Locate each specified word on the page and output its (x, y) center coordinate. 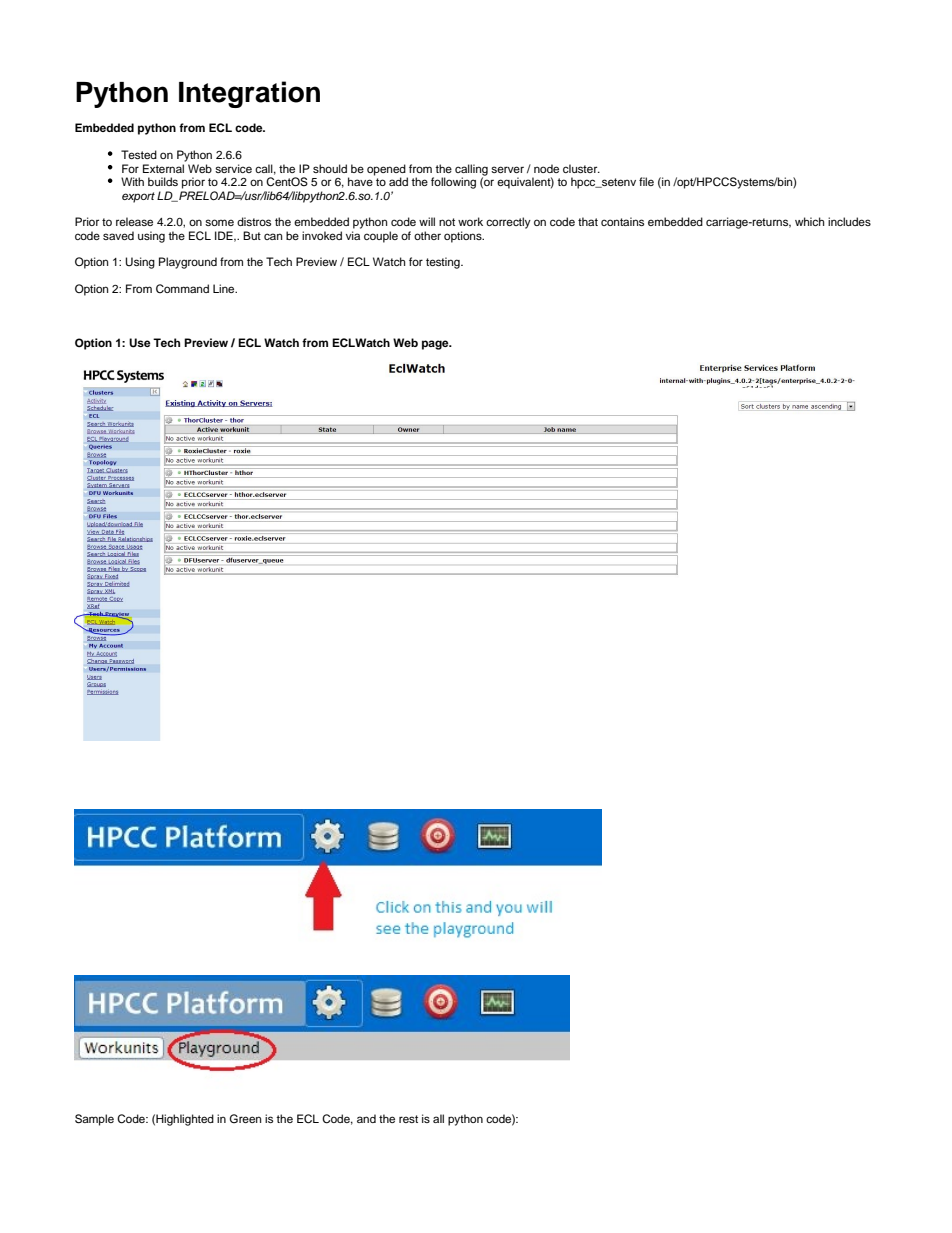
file (646, 181)
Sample (94, 1120)
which (809, 221)
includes (849, 221)
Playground (188, 263)
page (436, 345)
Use (140, 343)
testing (444, 263)
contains (622, 221)
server (507, 169)
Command (182, 289)
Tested (139, 154)
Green (245, 1118)
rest (408, 1119)
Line (225, 288)
